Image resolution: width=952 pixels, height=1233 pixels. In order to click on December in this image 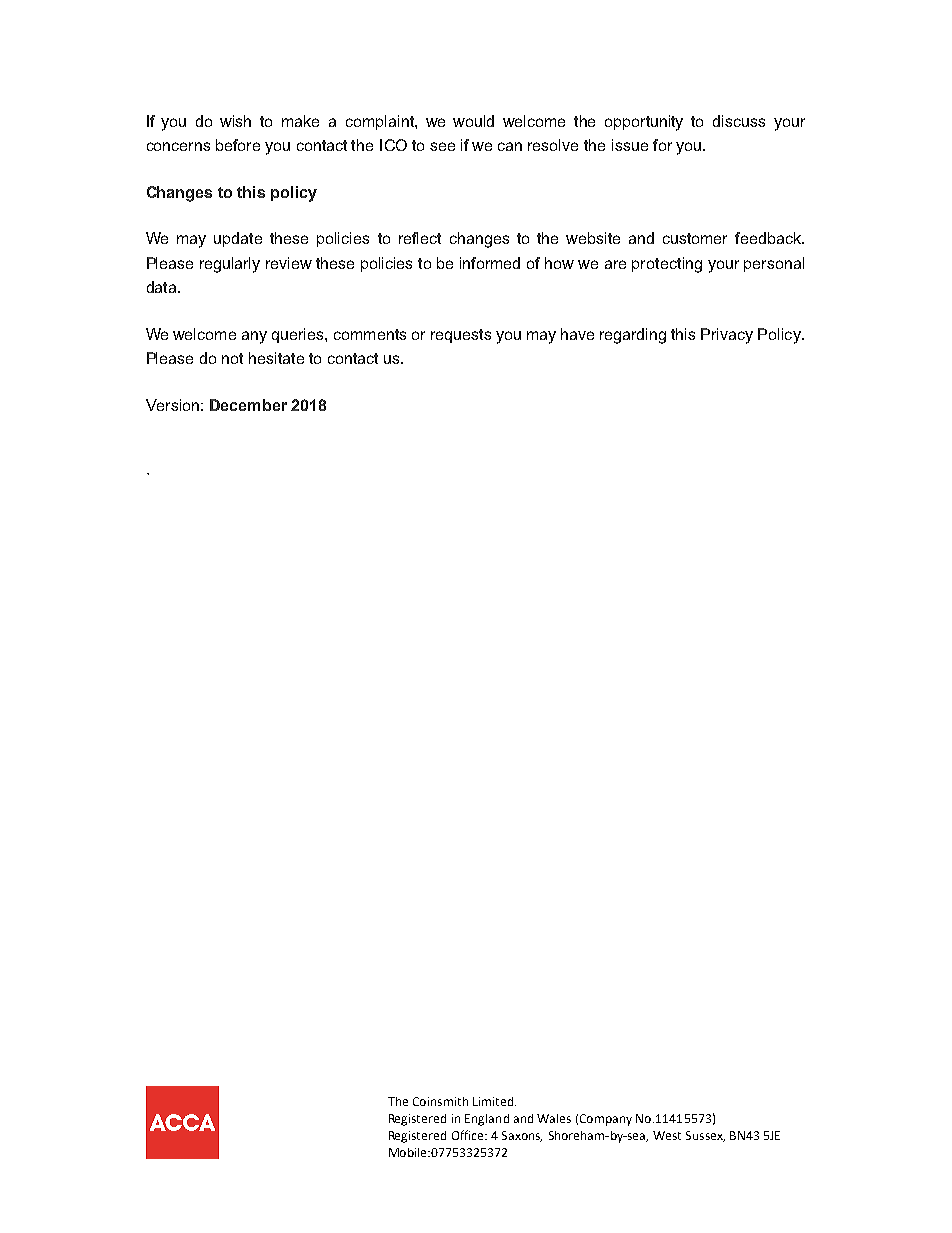, I will do `click(248, 405)`.
